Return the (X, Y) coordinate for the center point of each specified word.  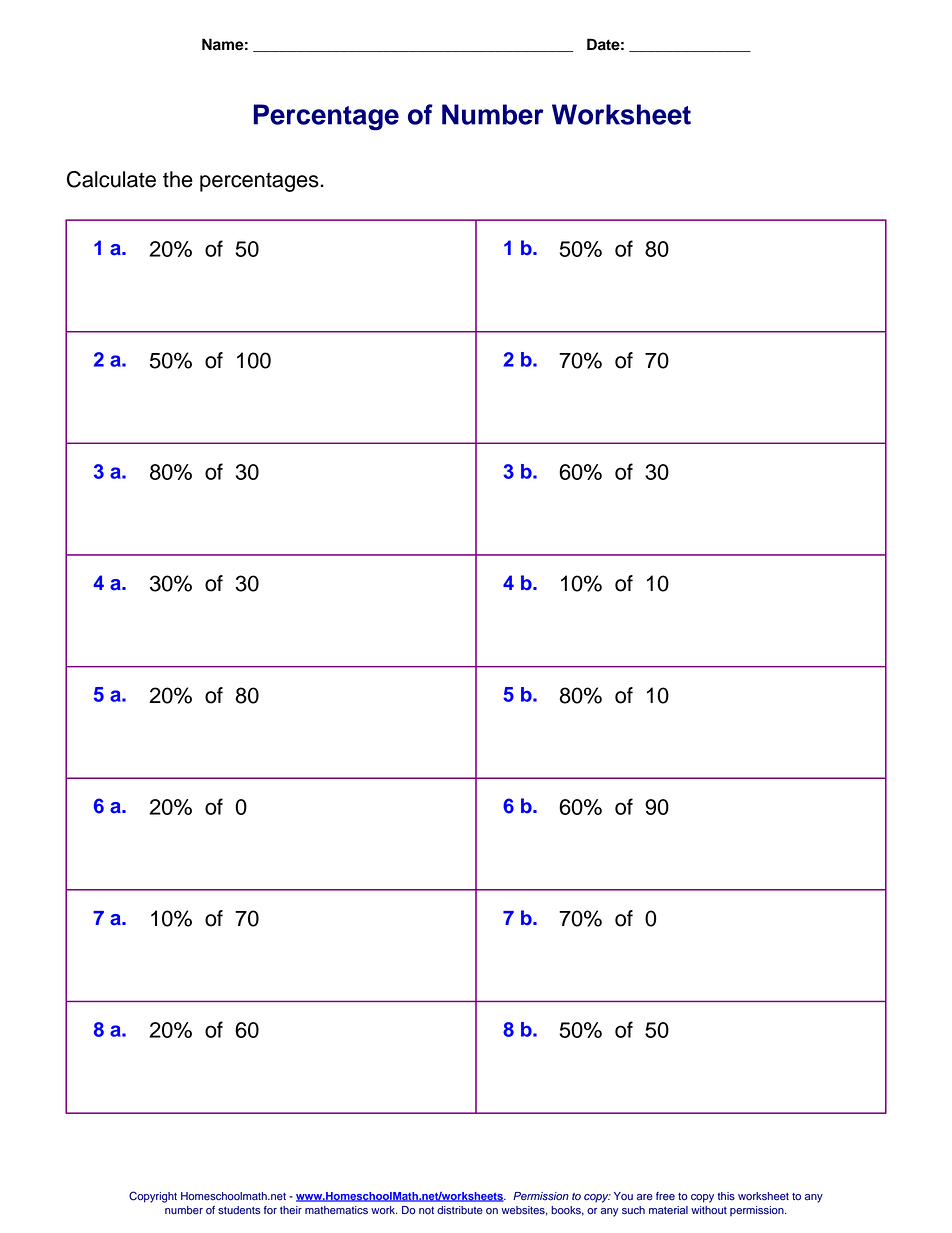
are (645, 1197)
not (426, 1210)
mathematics (336, 1210)
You (623, 1196)
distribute (460, 1210)
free (665, 1196)
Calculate (111, 179)
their (291, 1210)
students (239, 1210)
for (270, 1210)
